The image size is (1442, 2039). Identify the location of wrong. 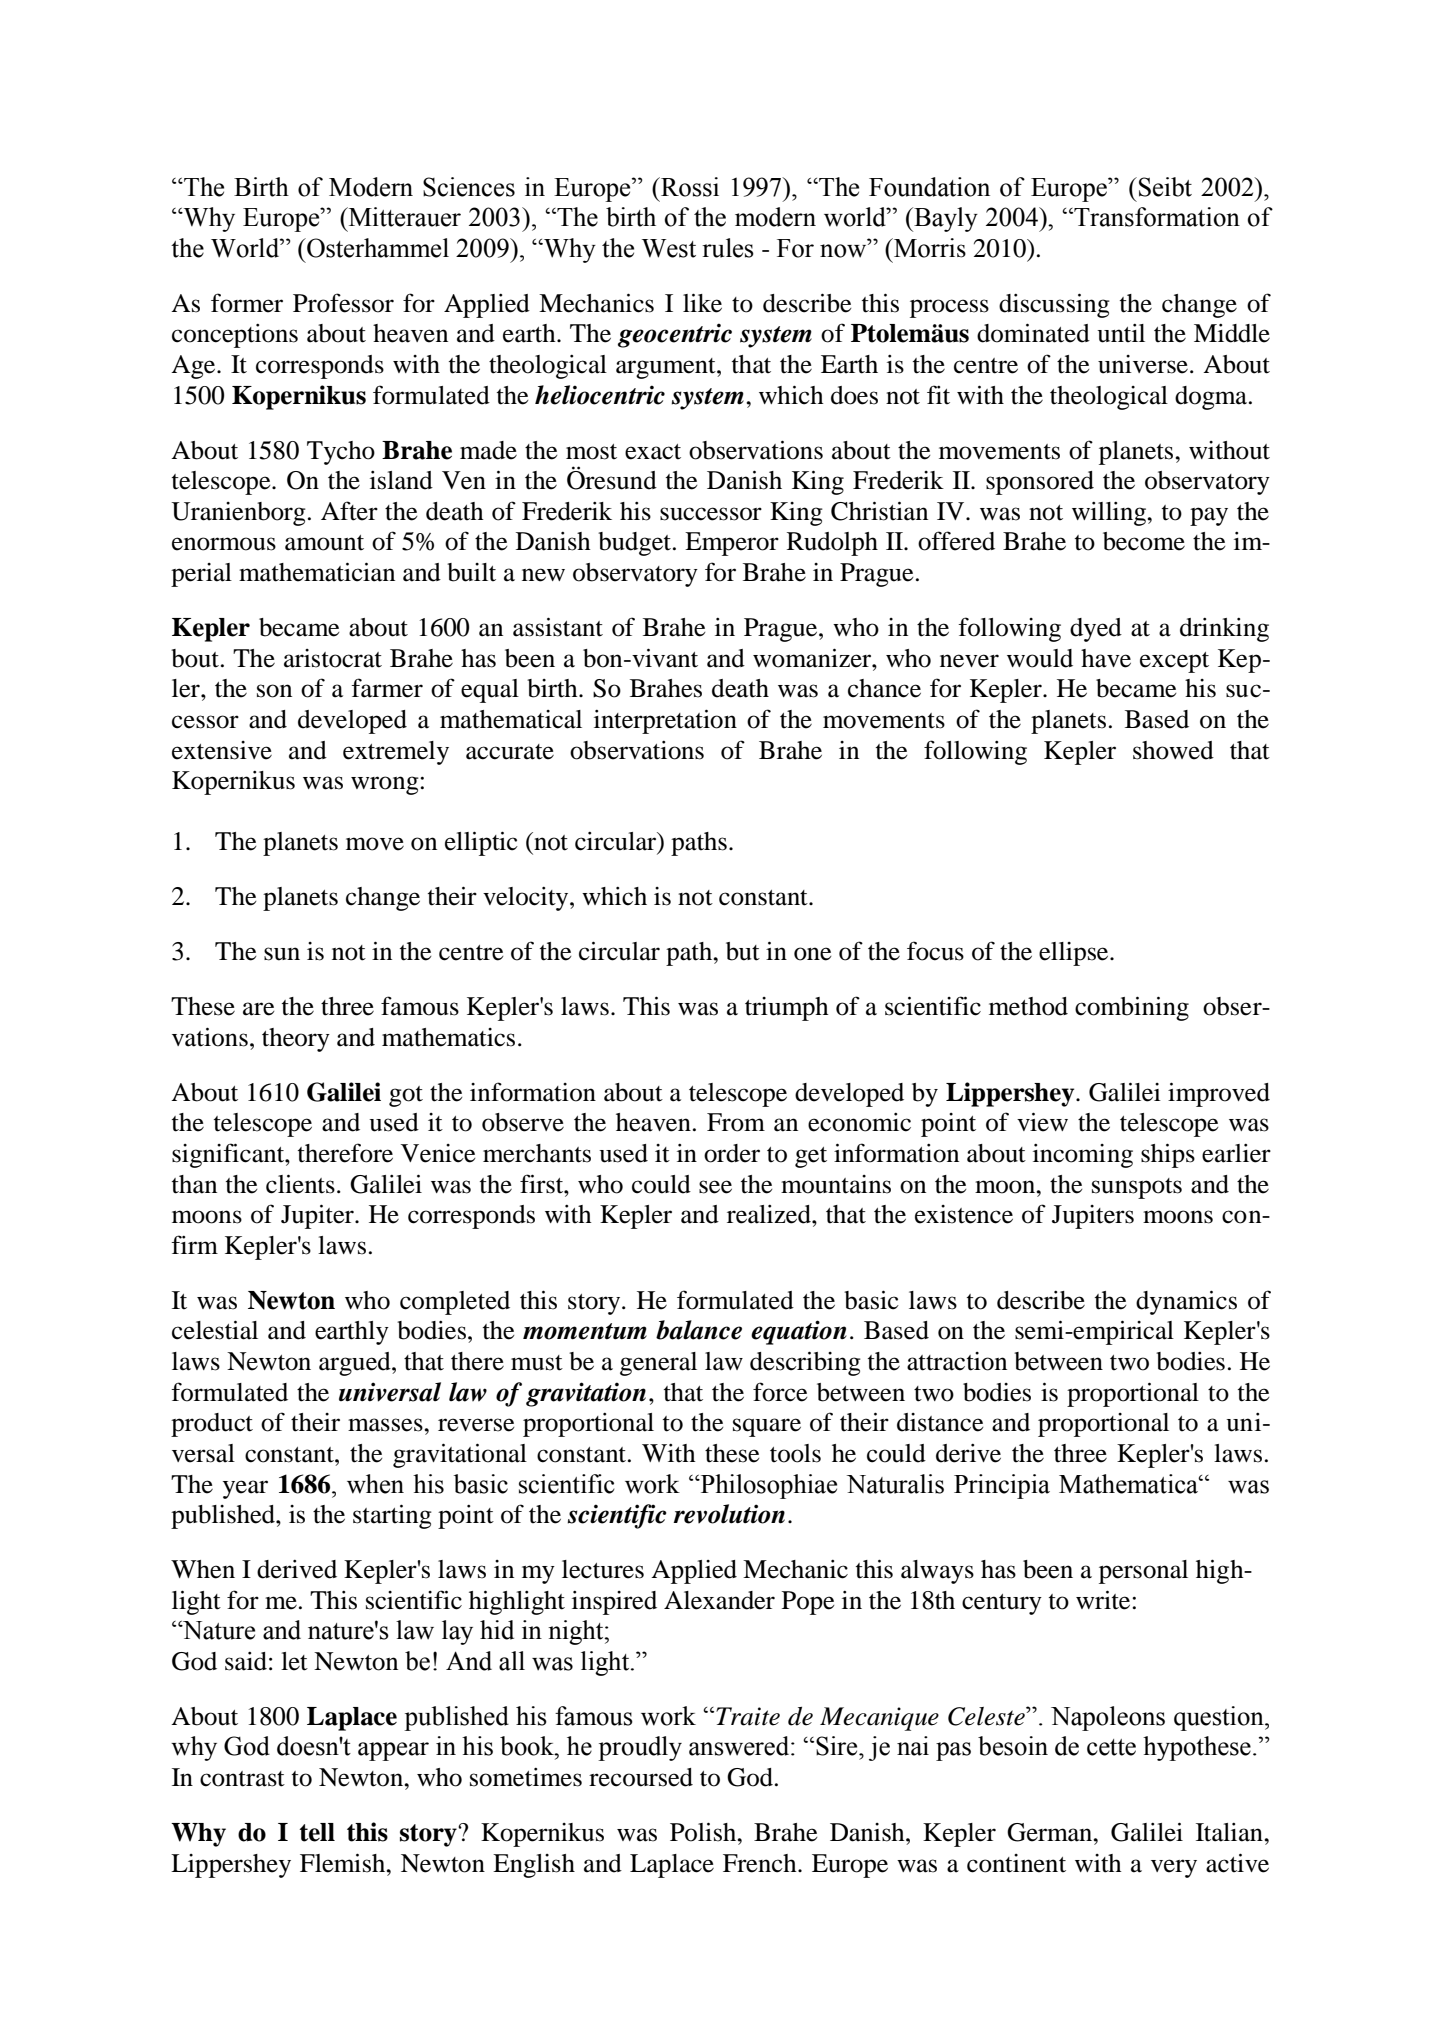
(386, 785).
